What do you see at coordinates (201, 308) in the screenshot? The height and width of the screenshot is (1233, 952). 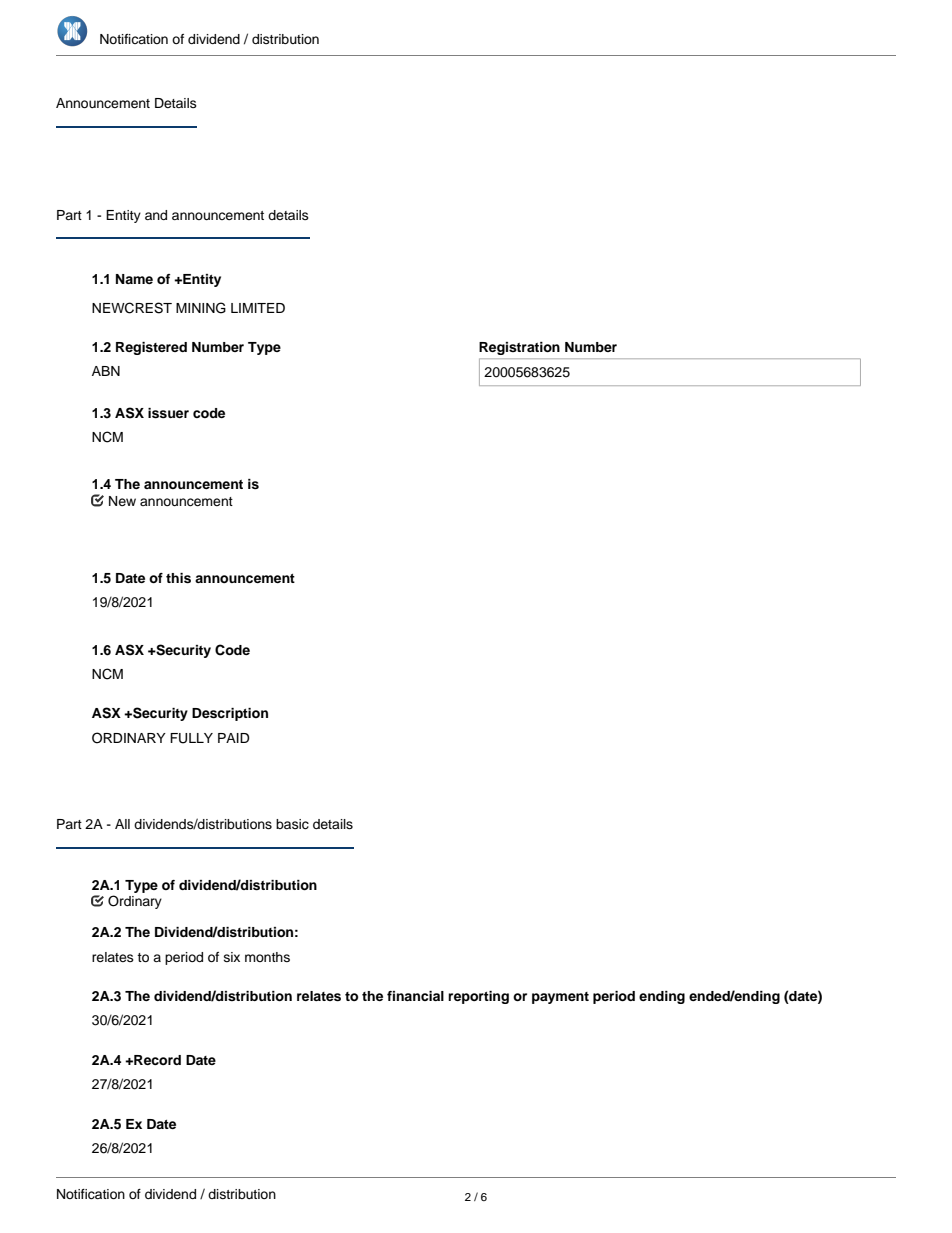 I see `MINING` at bounding box center [201, 308].
